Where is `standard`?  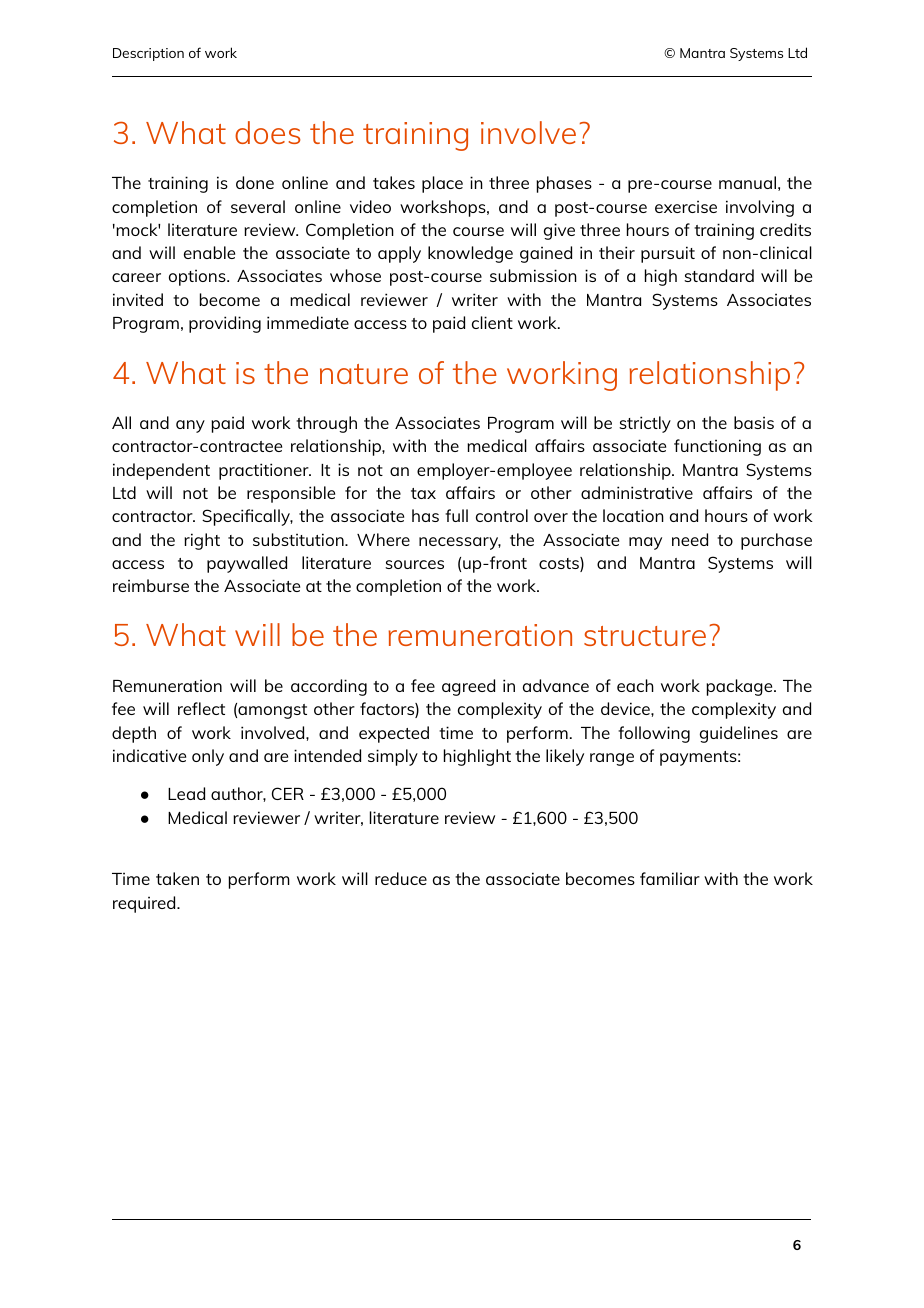 standard is located at coordinates (719, 275).
